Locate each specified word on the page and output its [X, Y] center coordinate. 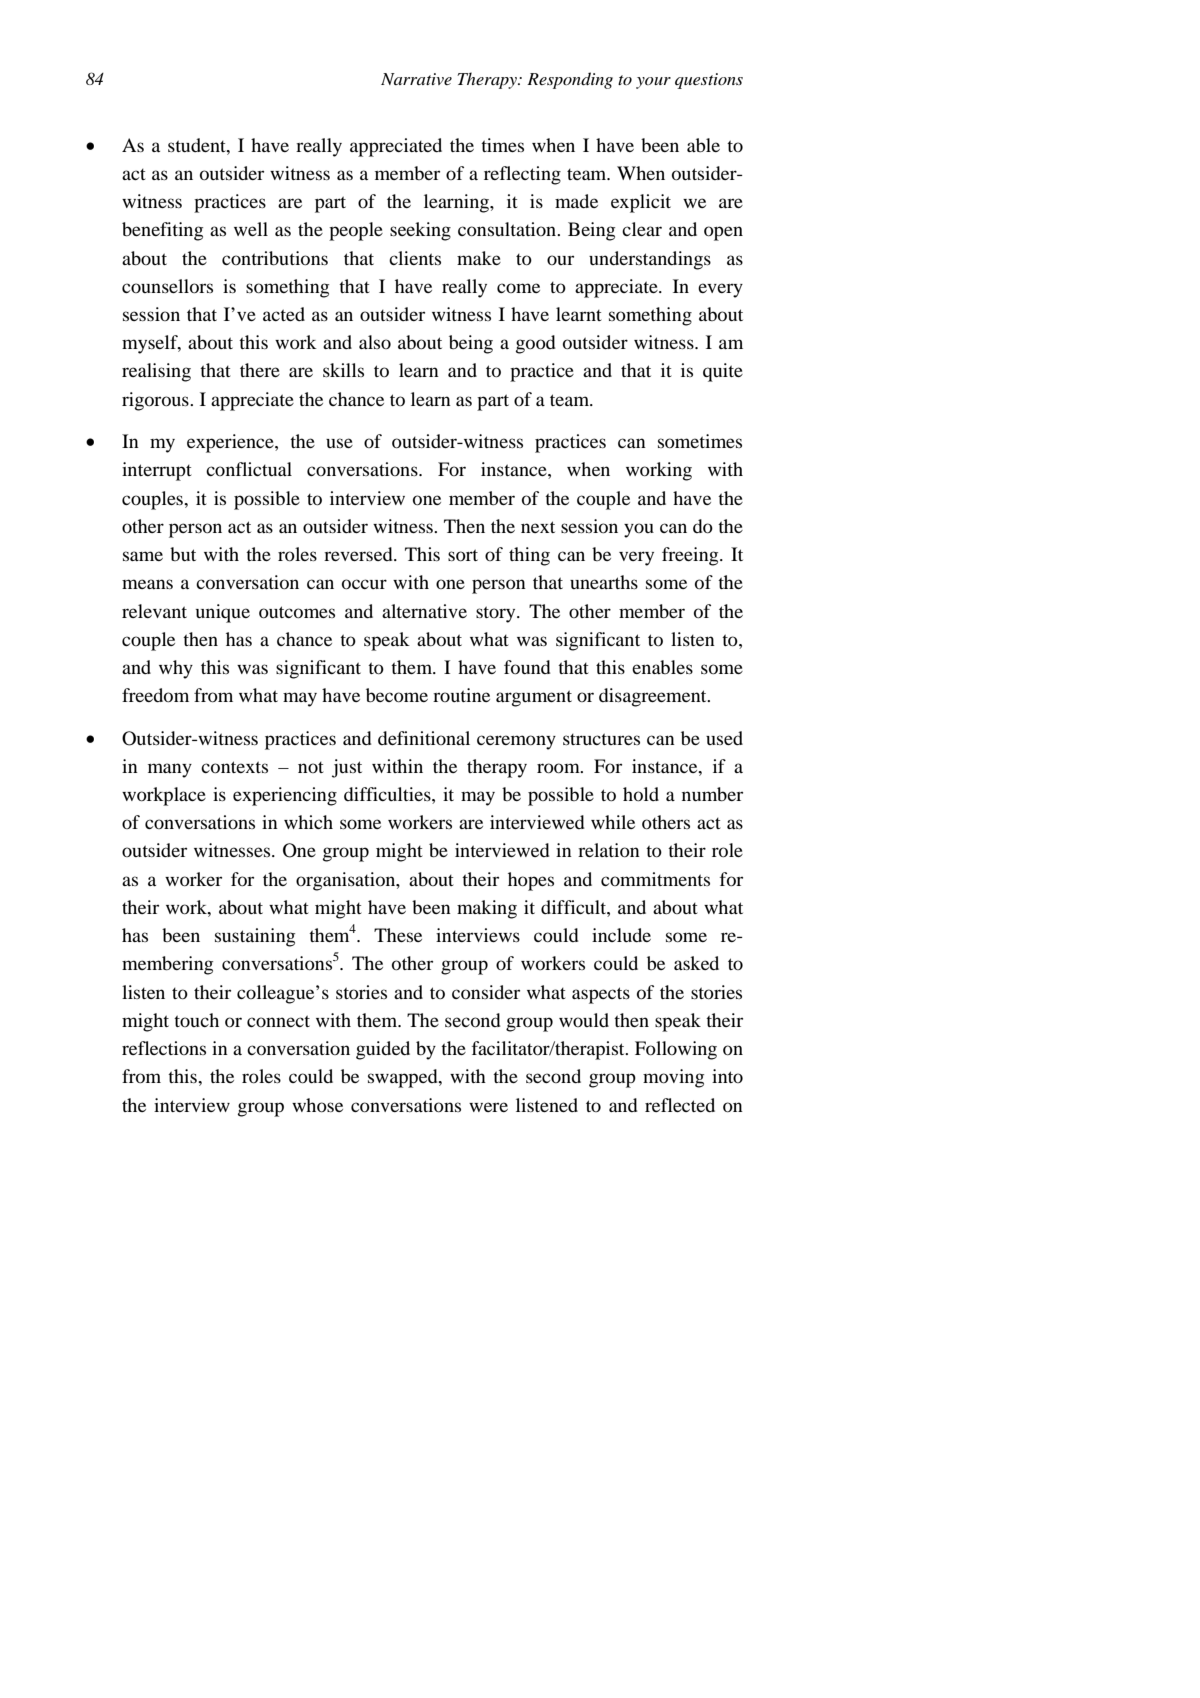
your [653, 83]
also [375, 342]
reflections [164, 1048]
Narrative [416, 79]
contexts [234, 767]
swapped [404, 1078]
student [198, 145]
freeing [691, 556]
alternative [424, 611]
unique [223, 613]
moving [673, 1078]
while [613, 822]
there [260, 370]
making [487, 909]
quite [723, 372]
